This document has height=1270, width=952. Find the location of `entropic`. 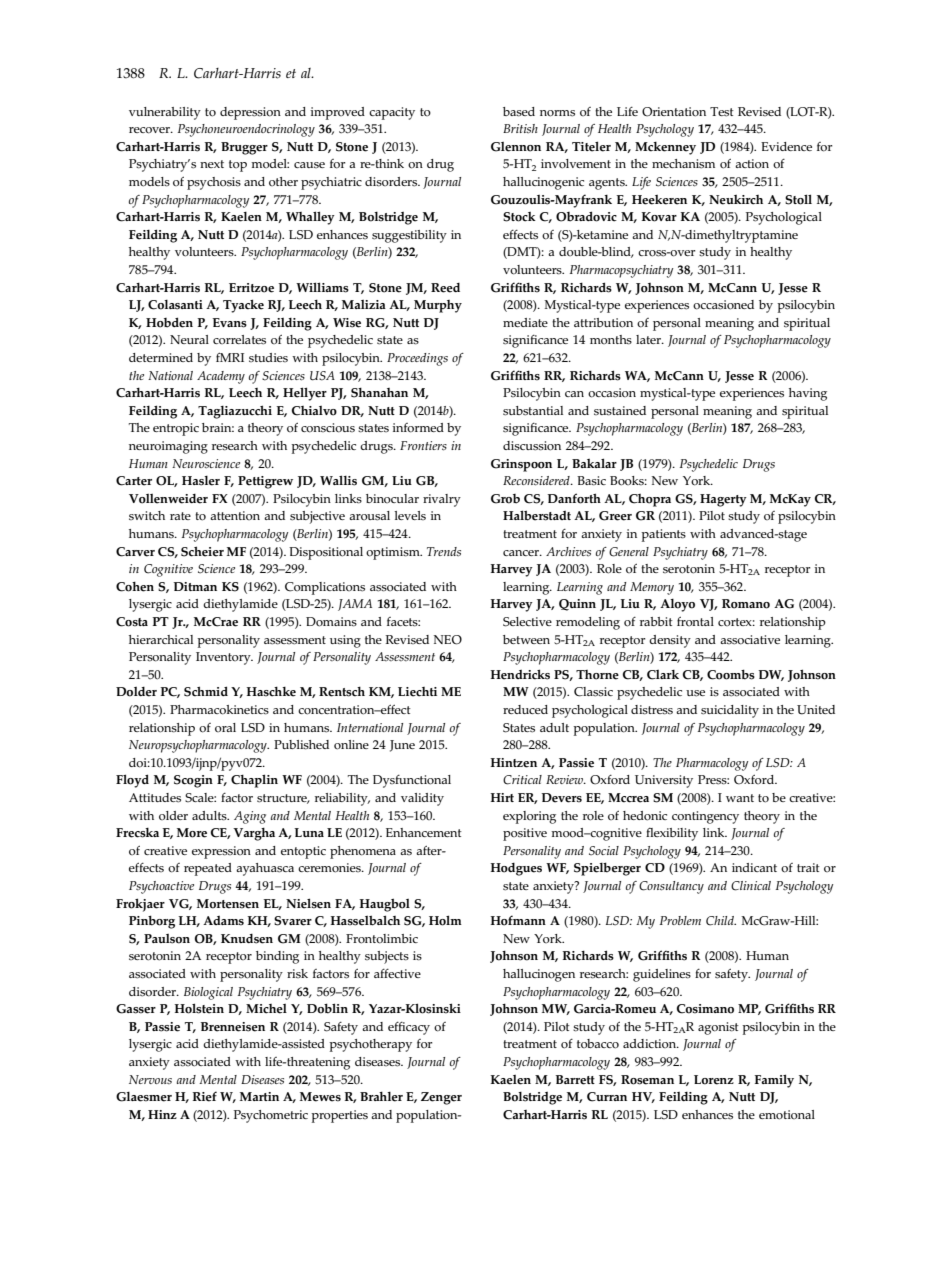

entropic is located at coordinates (176, 429).
